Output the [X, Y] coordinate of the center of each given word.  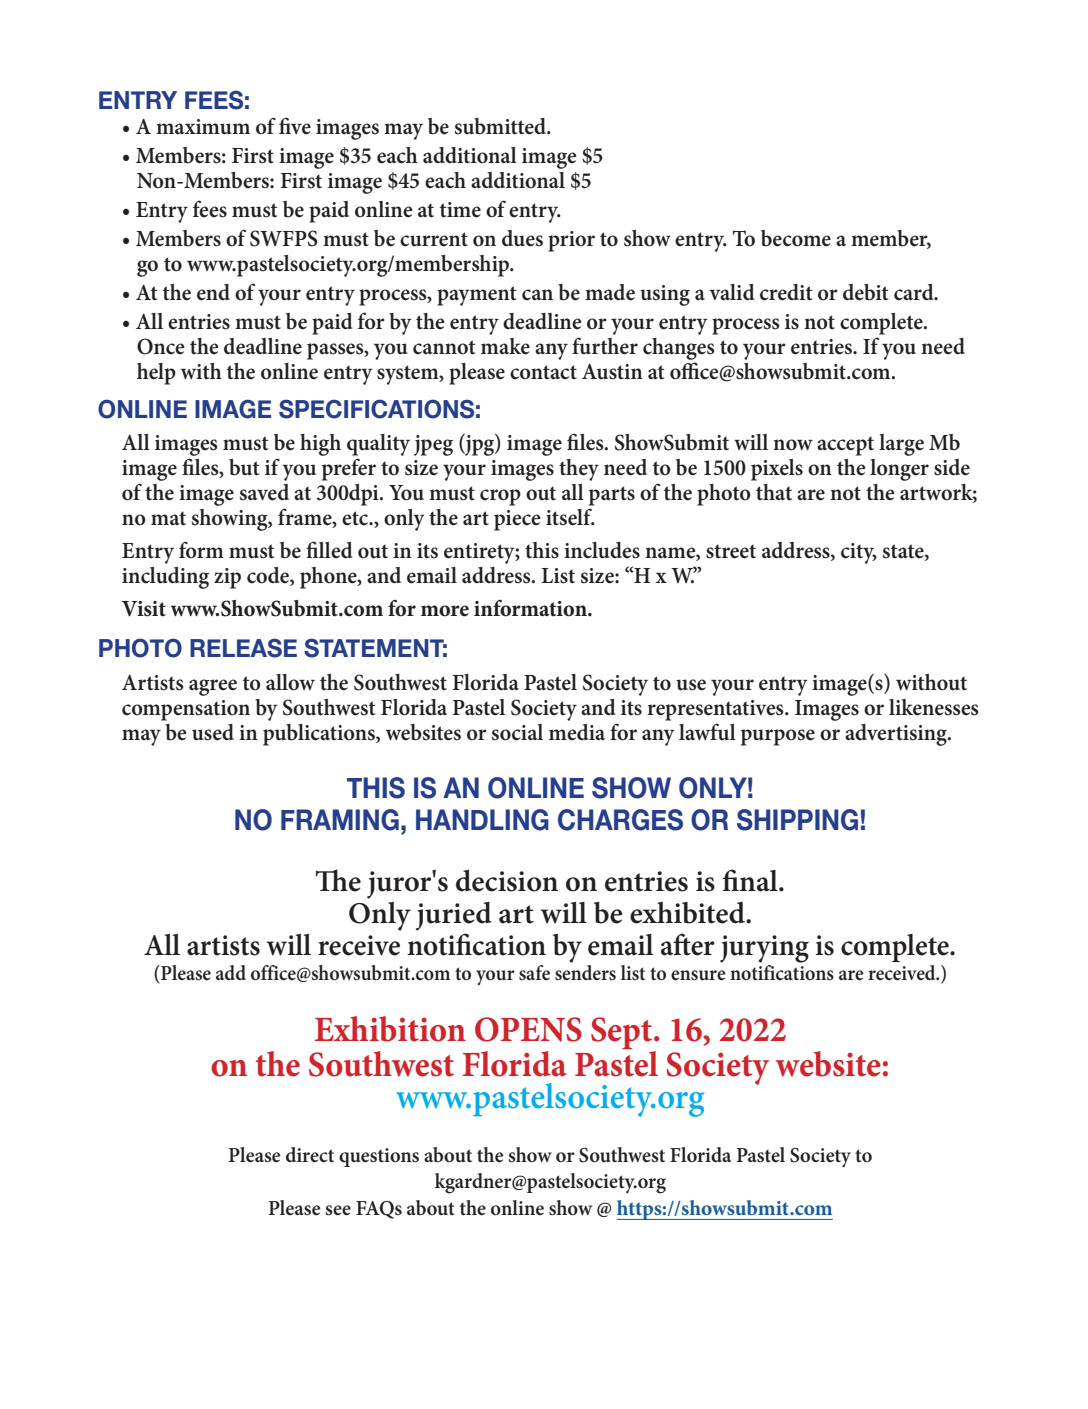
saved [264, 492]
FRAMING [340, 820]
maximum [203, 127]
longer [899, 470]
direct [310, 1155]
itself [570, 517]
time [460, 210]
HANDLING [482, 820]
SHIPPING [797, 820]
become [796, 238]
